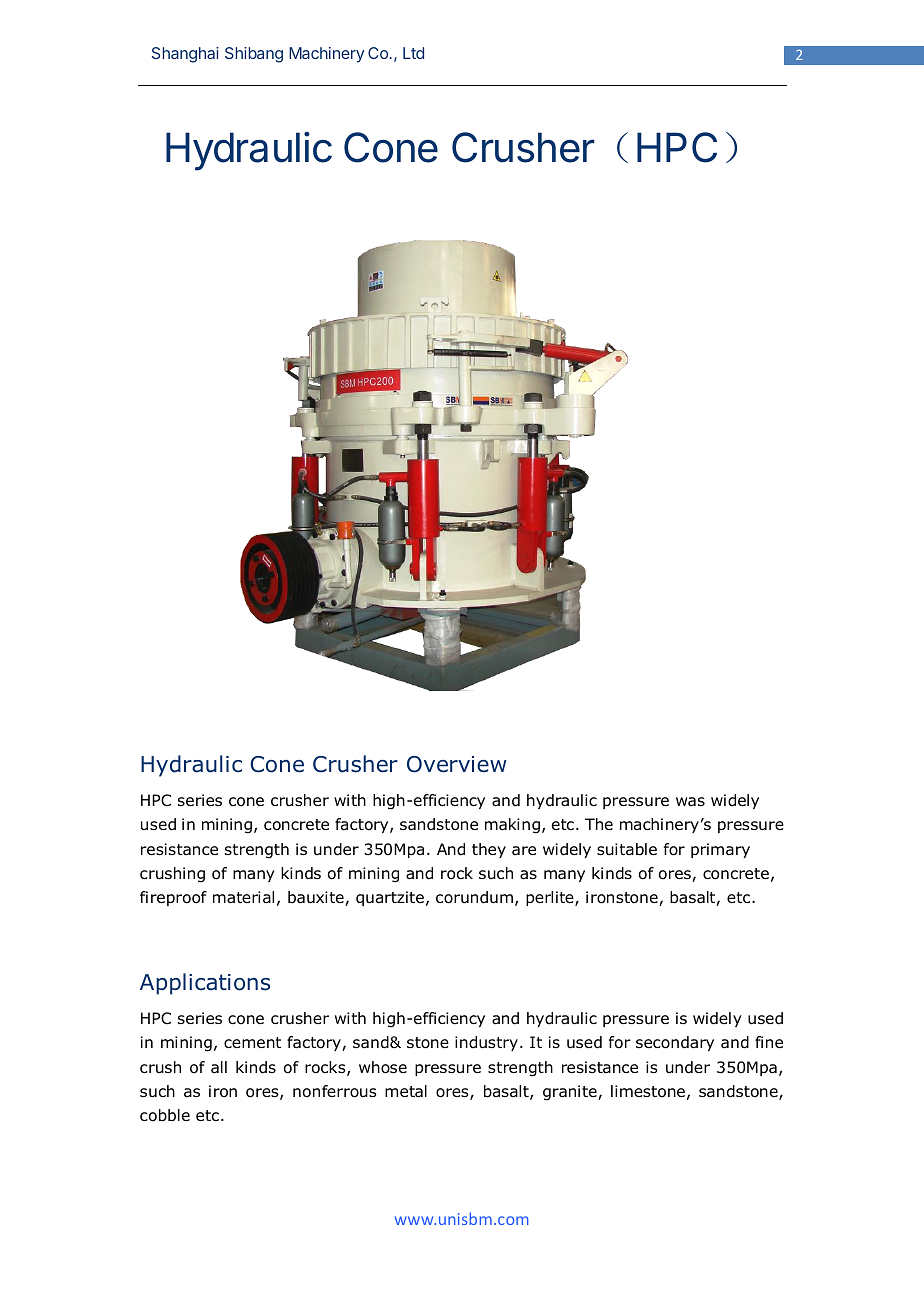  What do you see at coordinates (243, 897) in the screenshot?
I see `material` at bounding box center [243, 897].
